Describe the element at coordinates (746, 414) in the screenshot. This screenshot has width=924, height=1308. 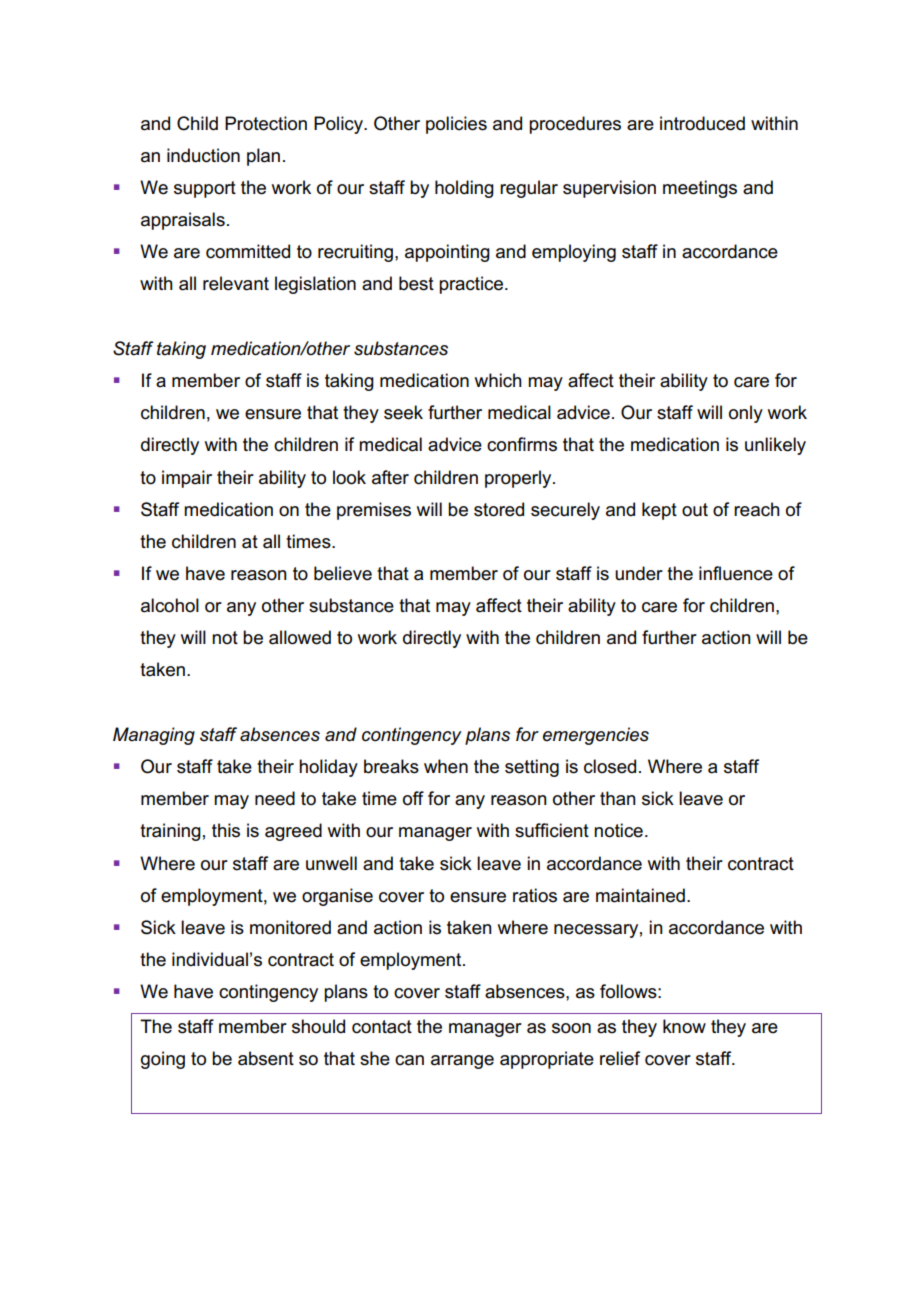
I see `only` at that location.
